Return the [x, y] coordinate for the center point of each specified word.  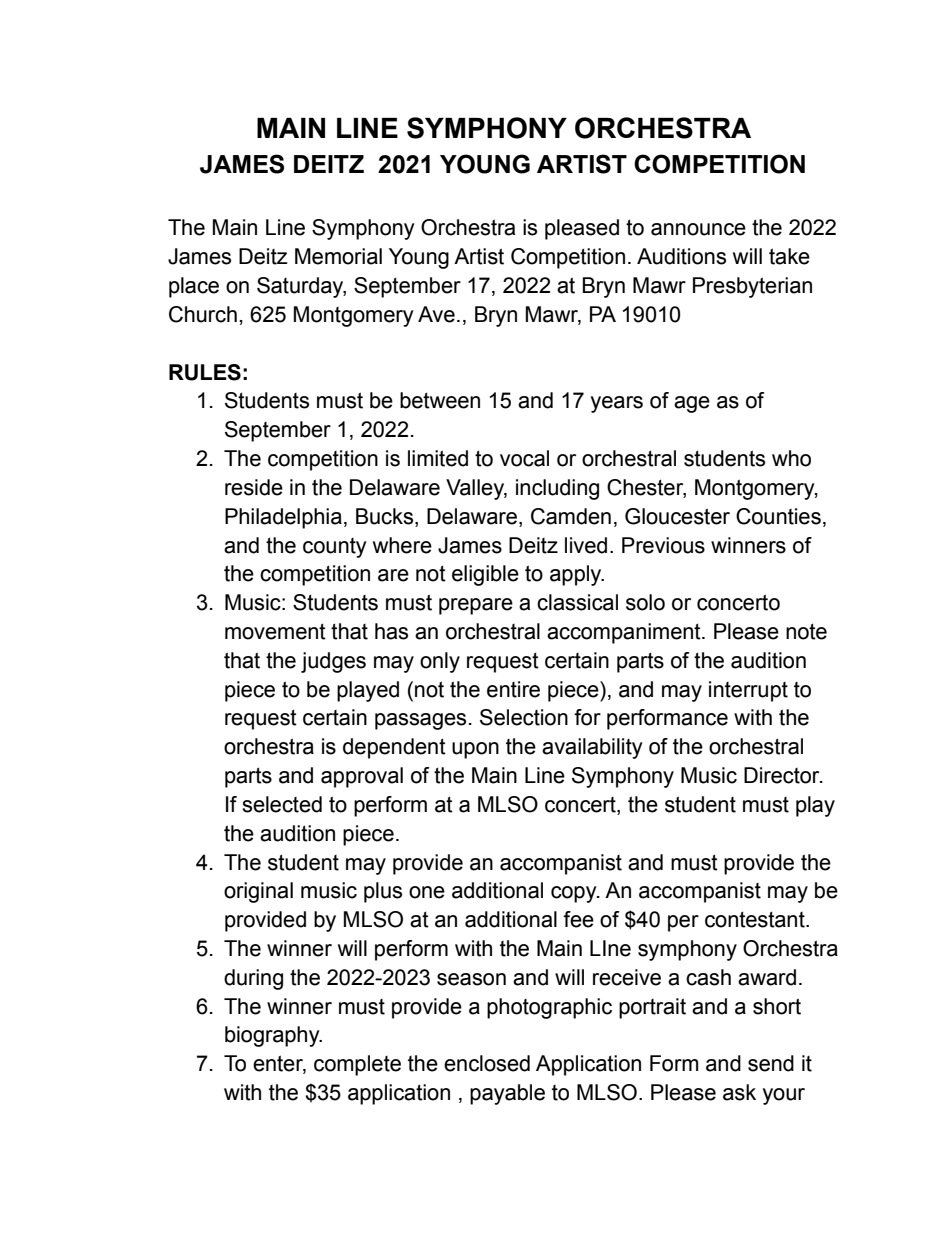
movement [275, 631]
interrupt [748, 691]
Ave [436, 314]
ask [739, 1092]
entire [513, 689]
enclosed [487, 1063]
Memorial [338, 256]
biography [273, 1036]
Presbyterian [752, 287]
